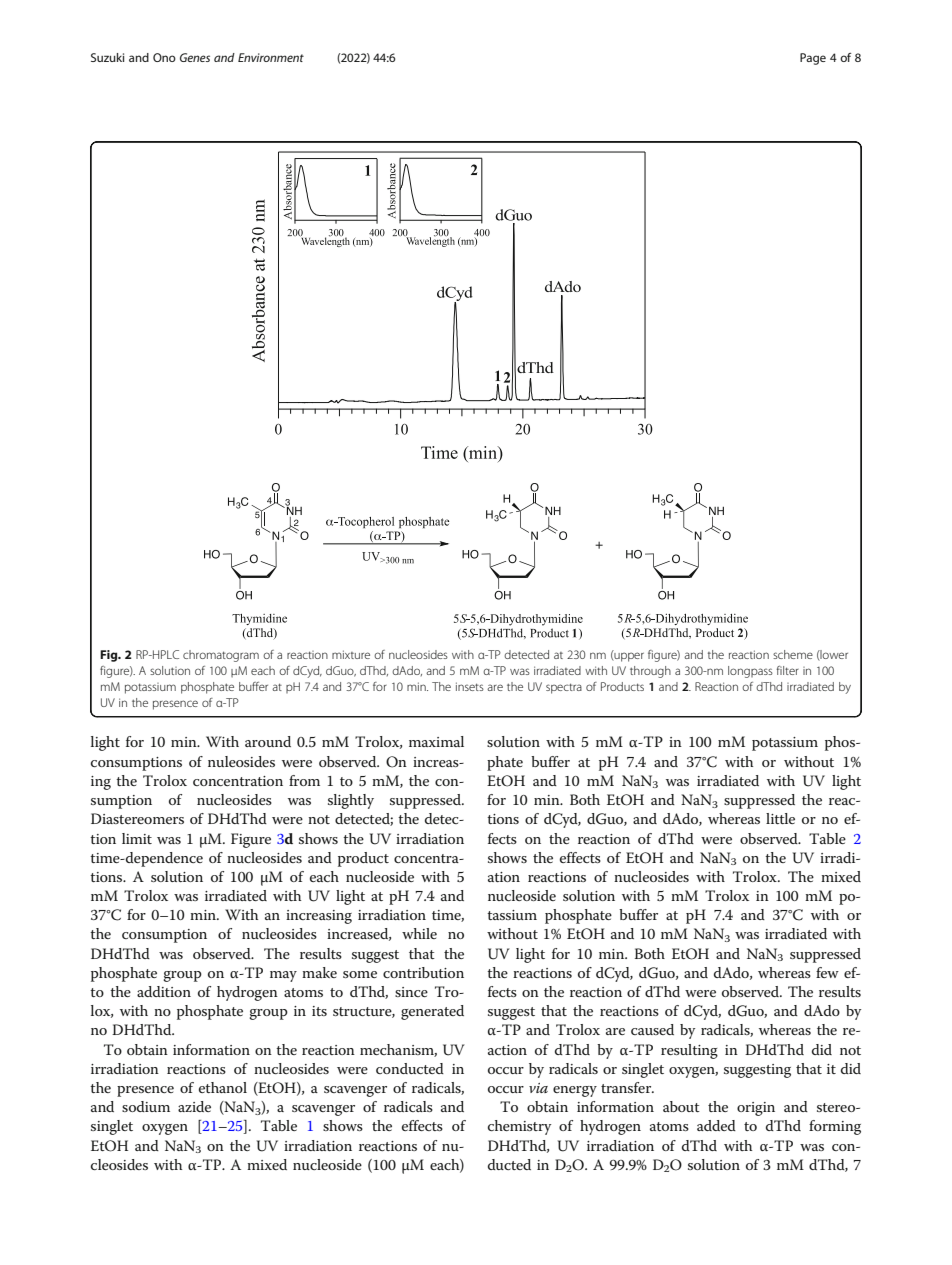 The width and height of the screenshot is (952, 1265). I want to click on scheme, so click(793, 654).
